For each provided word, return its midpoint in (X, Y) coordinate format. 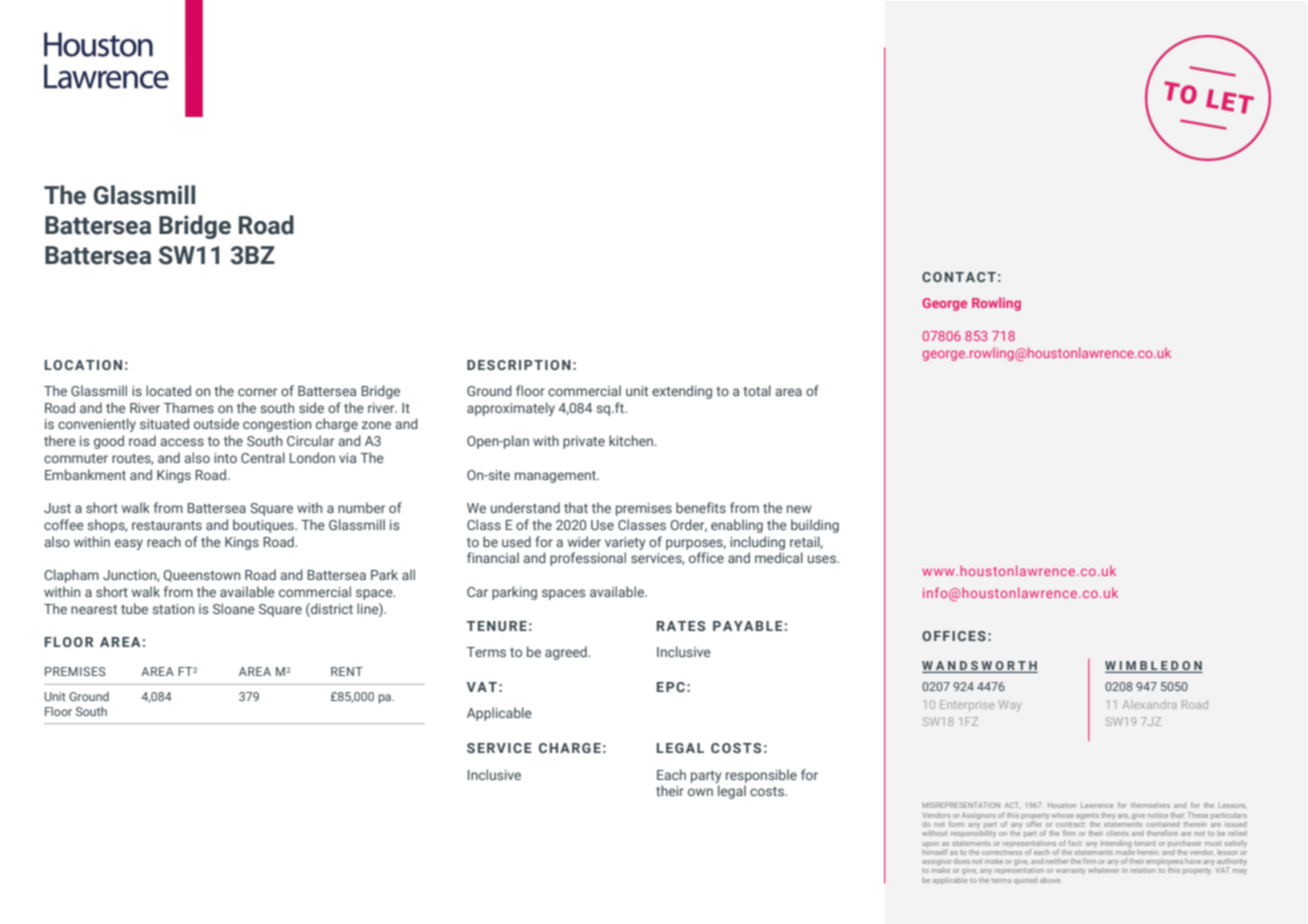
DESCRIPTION (519, 365)
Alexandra (1149, 704)
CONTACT (959, 277)
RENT (347, 671)
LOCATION (83, 365)
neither (1057, 861)
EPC (671, 687)
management (556, 477)
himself (935, 852)
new (799, 509)
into (225, 458)
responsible (761, 776)
